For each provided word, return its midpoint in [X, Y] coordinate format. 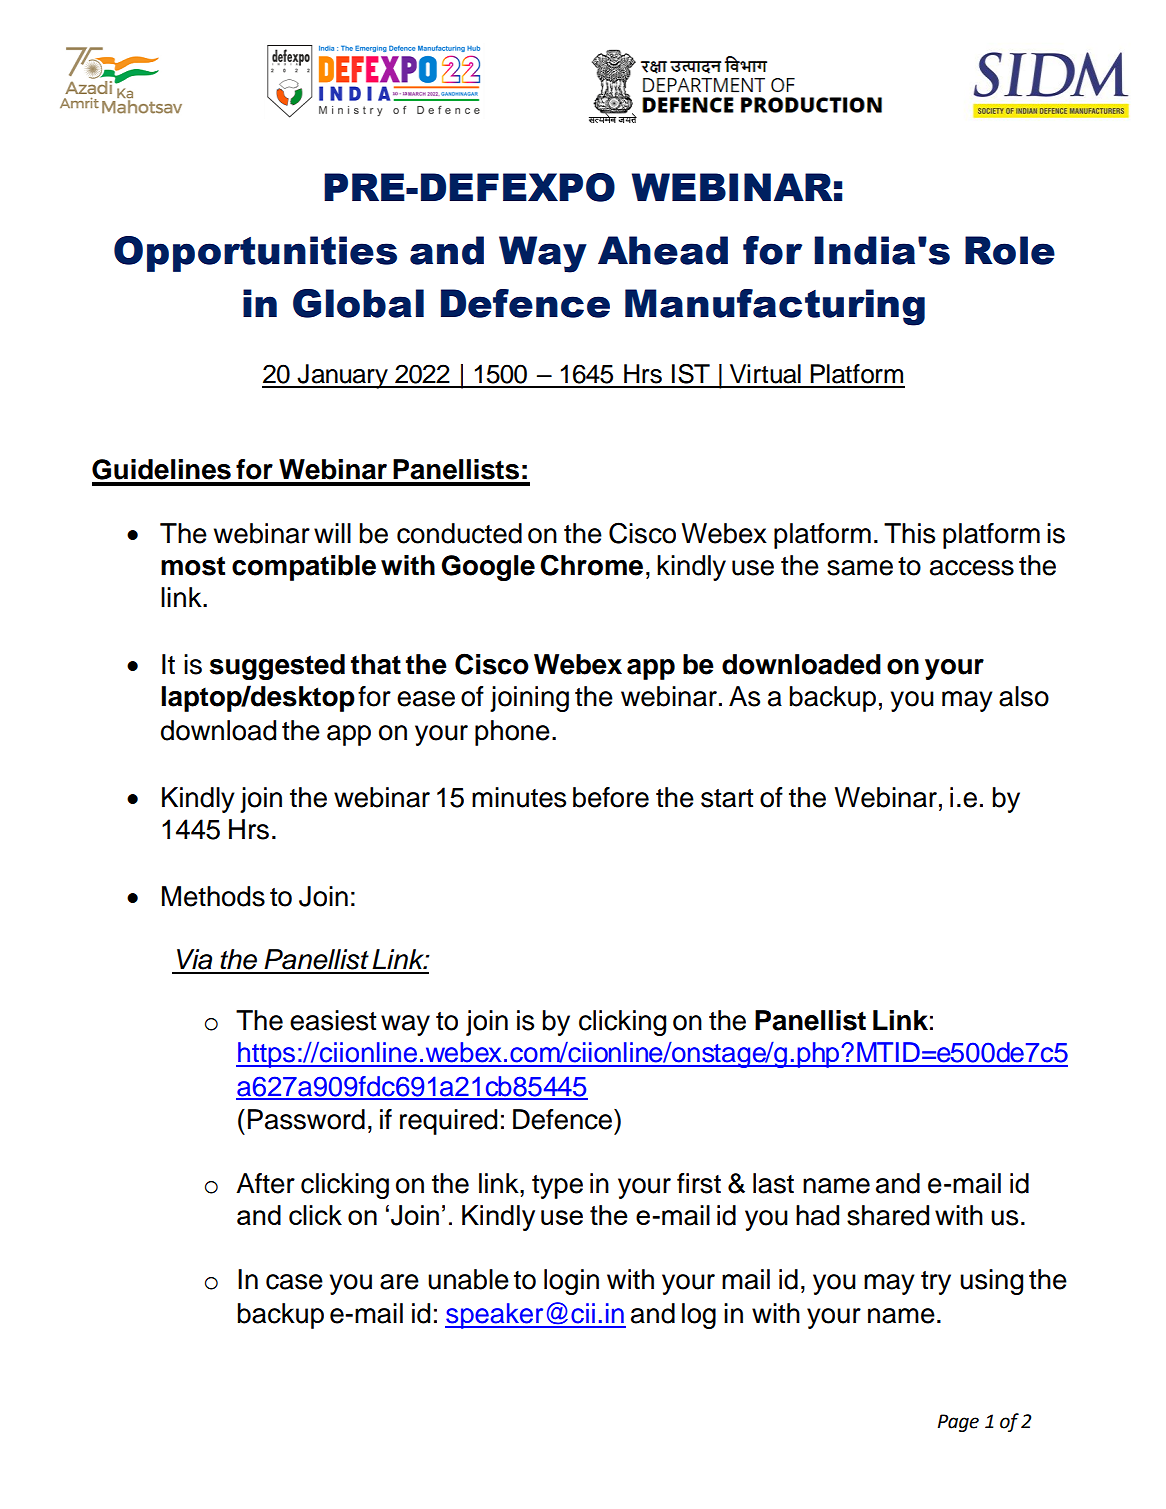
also [1024, 696]
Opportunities [255, 254]
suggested [277, 667]
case [294, 1282]
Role [1010, 250]
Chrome [591, 565]
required [448, 1122]
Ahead [663, 250]
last [773, 1183]
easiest [333, 1020]
